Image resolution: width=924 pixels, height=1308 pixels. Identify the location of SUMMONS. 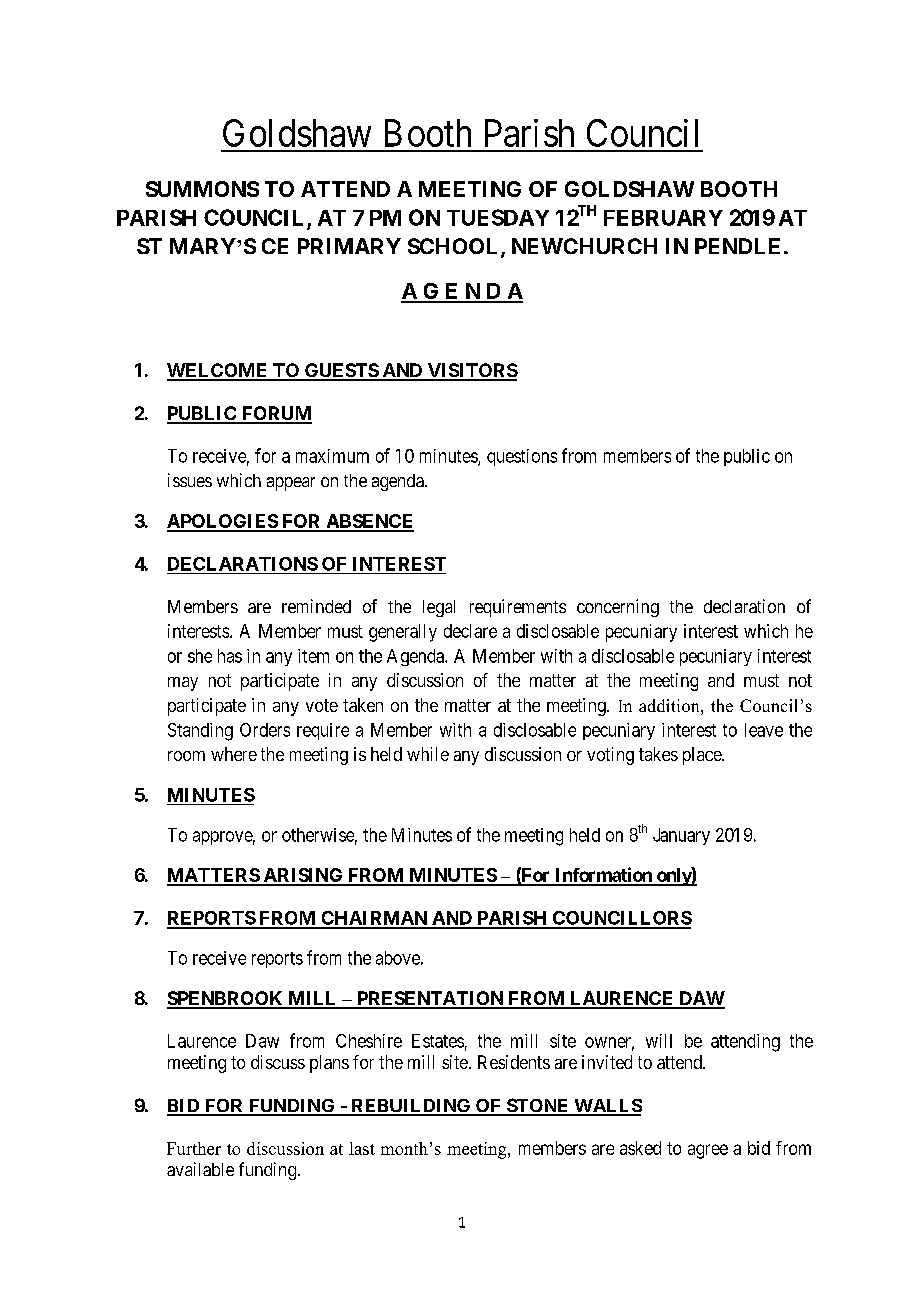
(202, 189).
